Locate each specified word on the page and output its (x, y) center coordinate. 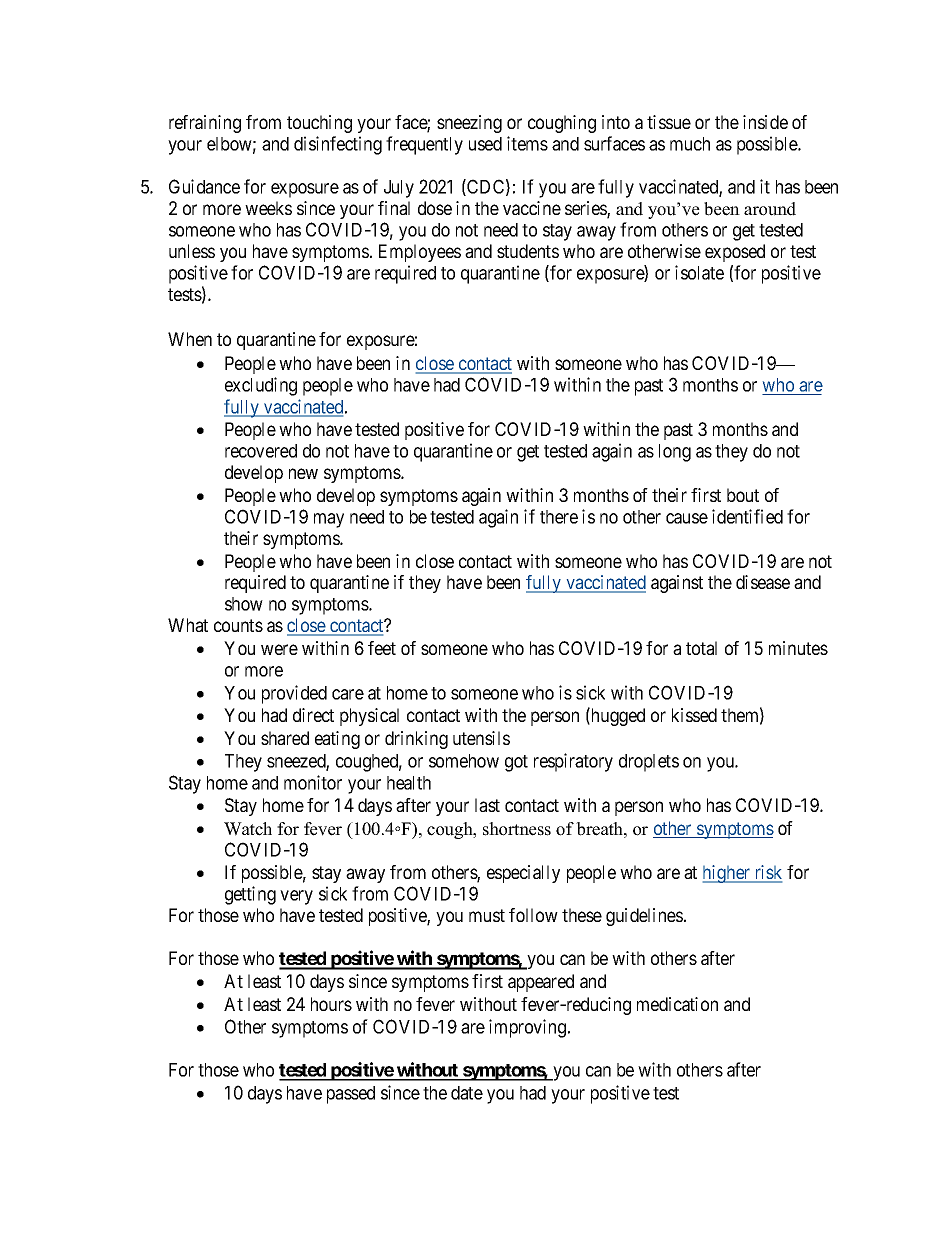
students (528, 251)
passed (351, 1095)
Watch (248, 829)
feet (382, 648)
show (244, 604)
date (467, 1093)
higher (727, 874)
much (690, 144)
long (675, 453)
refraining (205, 124)
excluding (261, 386)
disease (763, 582)
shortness (517, 829)
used (485, 144)
